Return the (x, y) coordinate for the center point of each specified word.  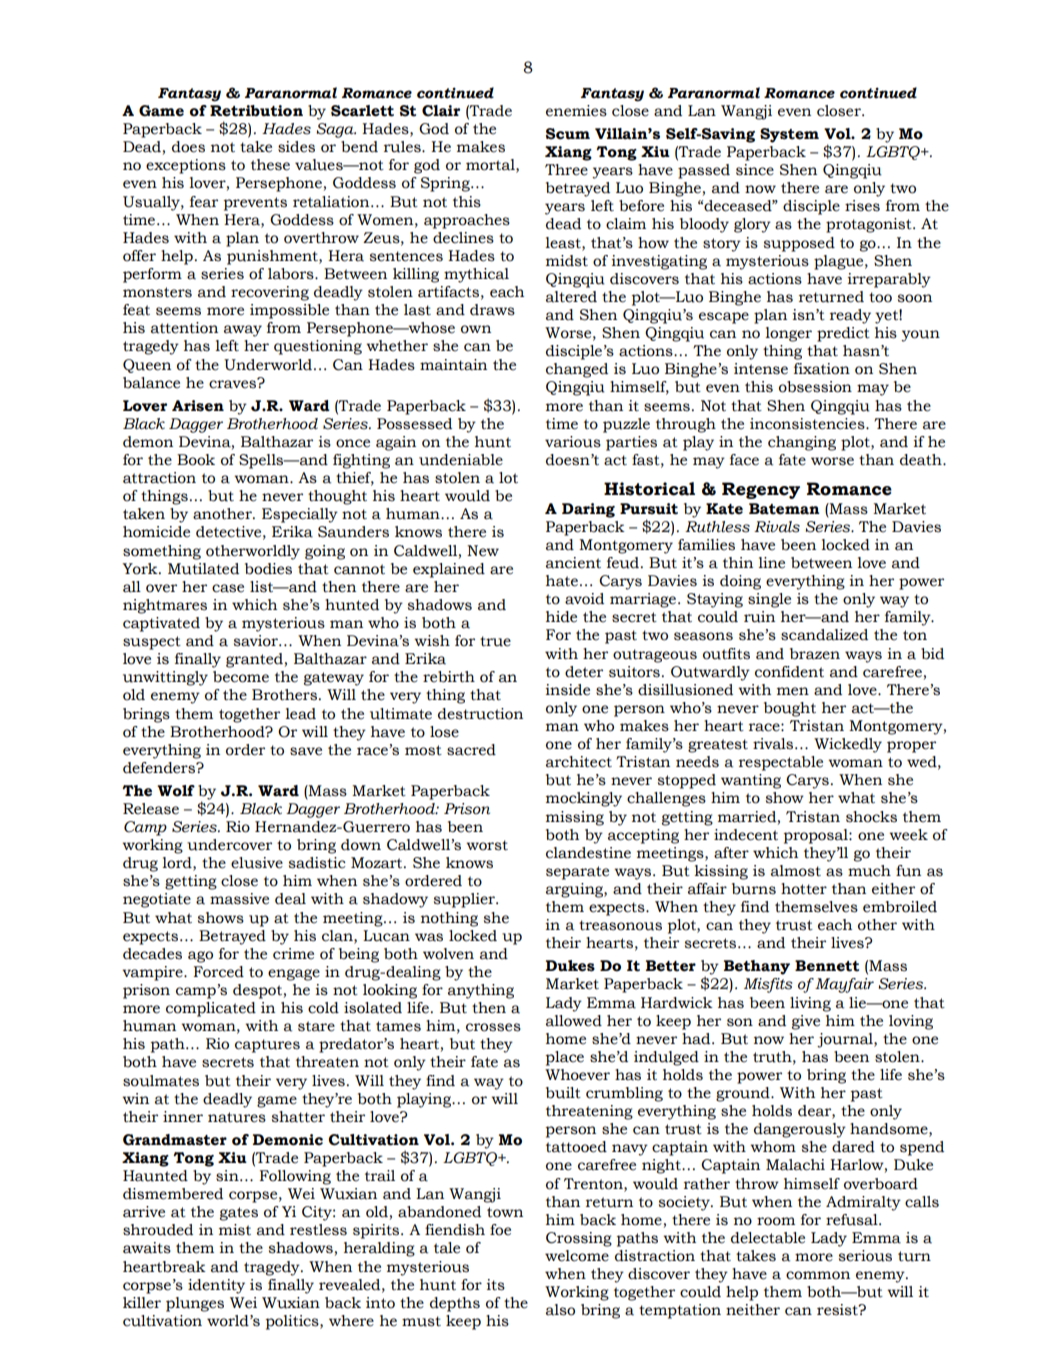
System (789, 135)
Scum (568, 134)
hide (561, 617)
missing (575, 818)
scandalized (824, 635)
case (228, 588)
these (270, 165)
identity (216, 1286)
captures (267, 1046)
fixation (822, 369)
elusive (257, 863)
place (564, 1058)
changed (577, 370)
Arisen (198, 406)
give (805, 1022)
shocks (871, 817)
